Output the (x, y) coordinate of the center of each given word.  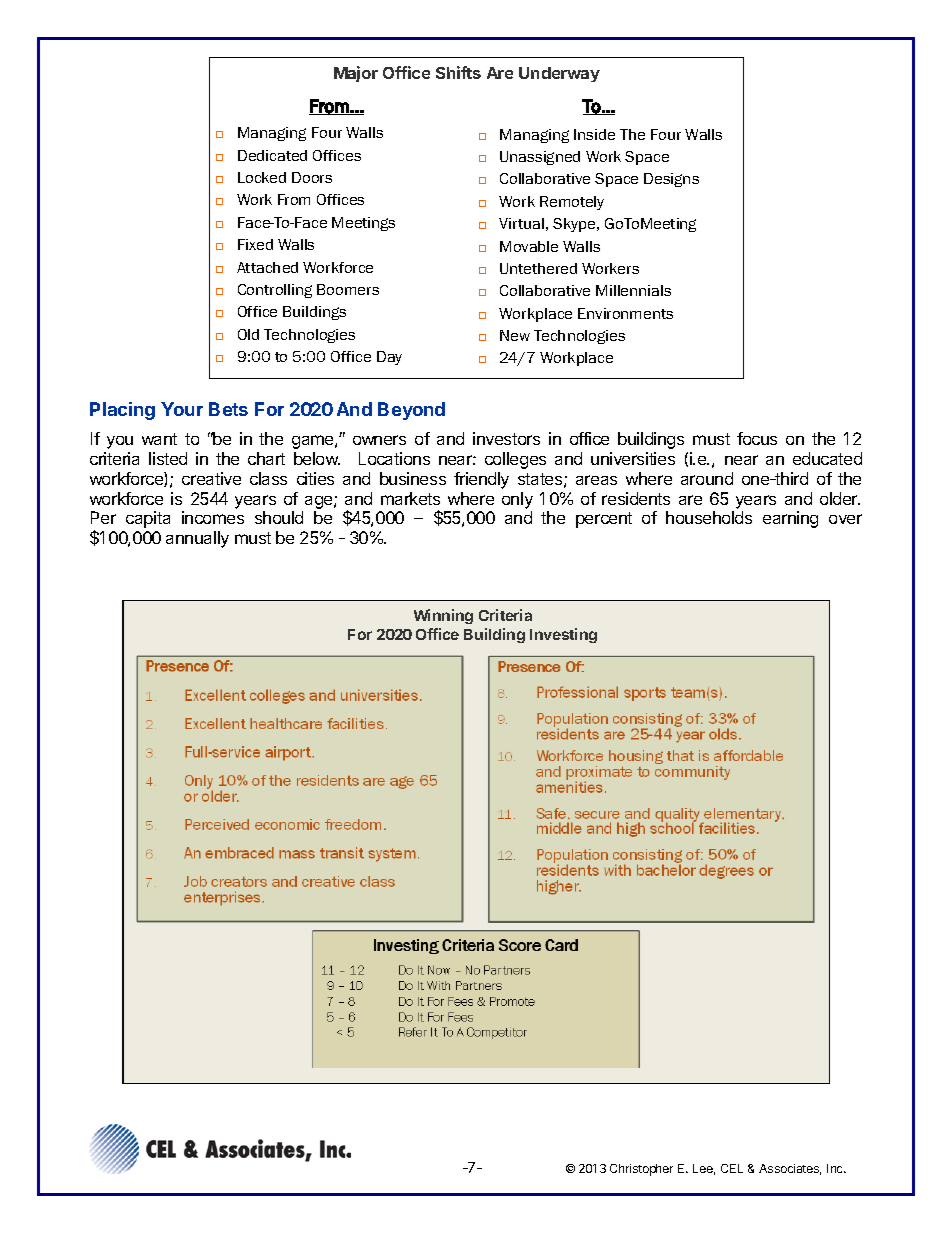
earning (790, 519)
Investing (563, 635)
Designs (671, 180)
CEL (732, 1168)
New (515, 335)
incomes (213, 517)
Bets (228, 409)
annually (197, 539)
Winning (443, 616)
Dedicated (272, 155)
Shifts (458, 72)
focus (757, 438)
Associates (790, 1169)
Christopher (641, 1170)
